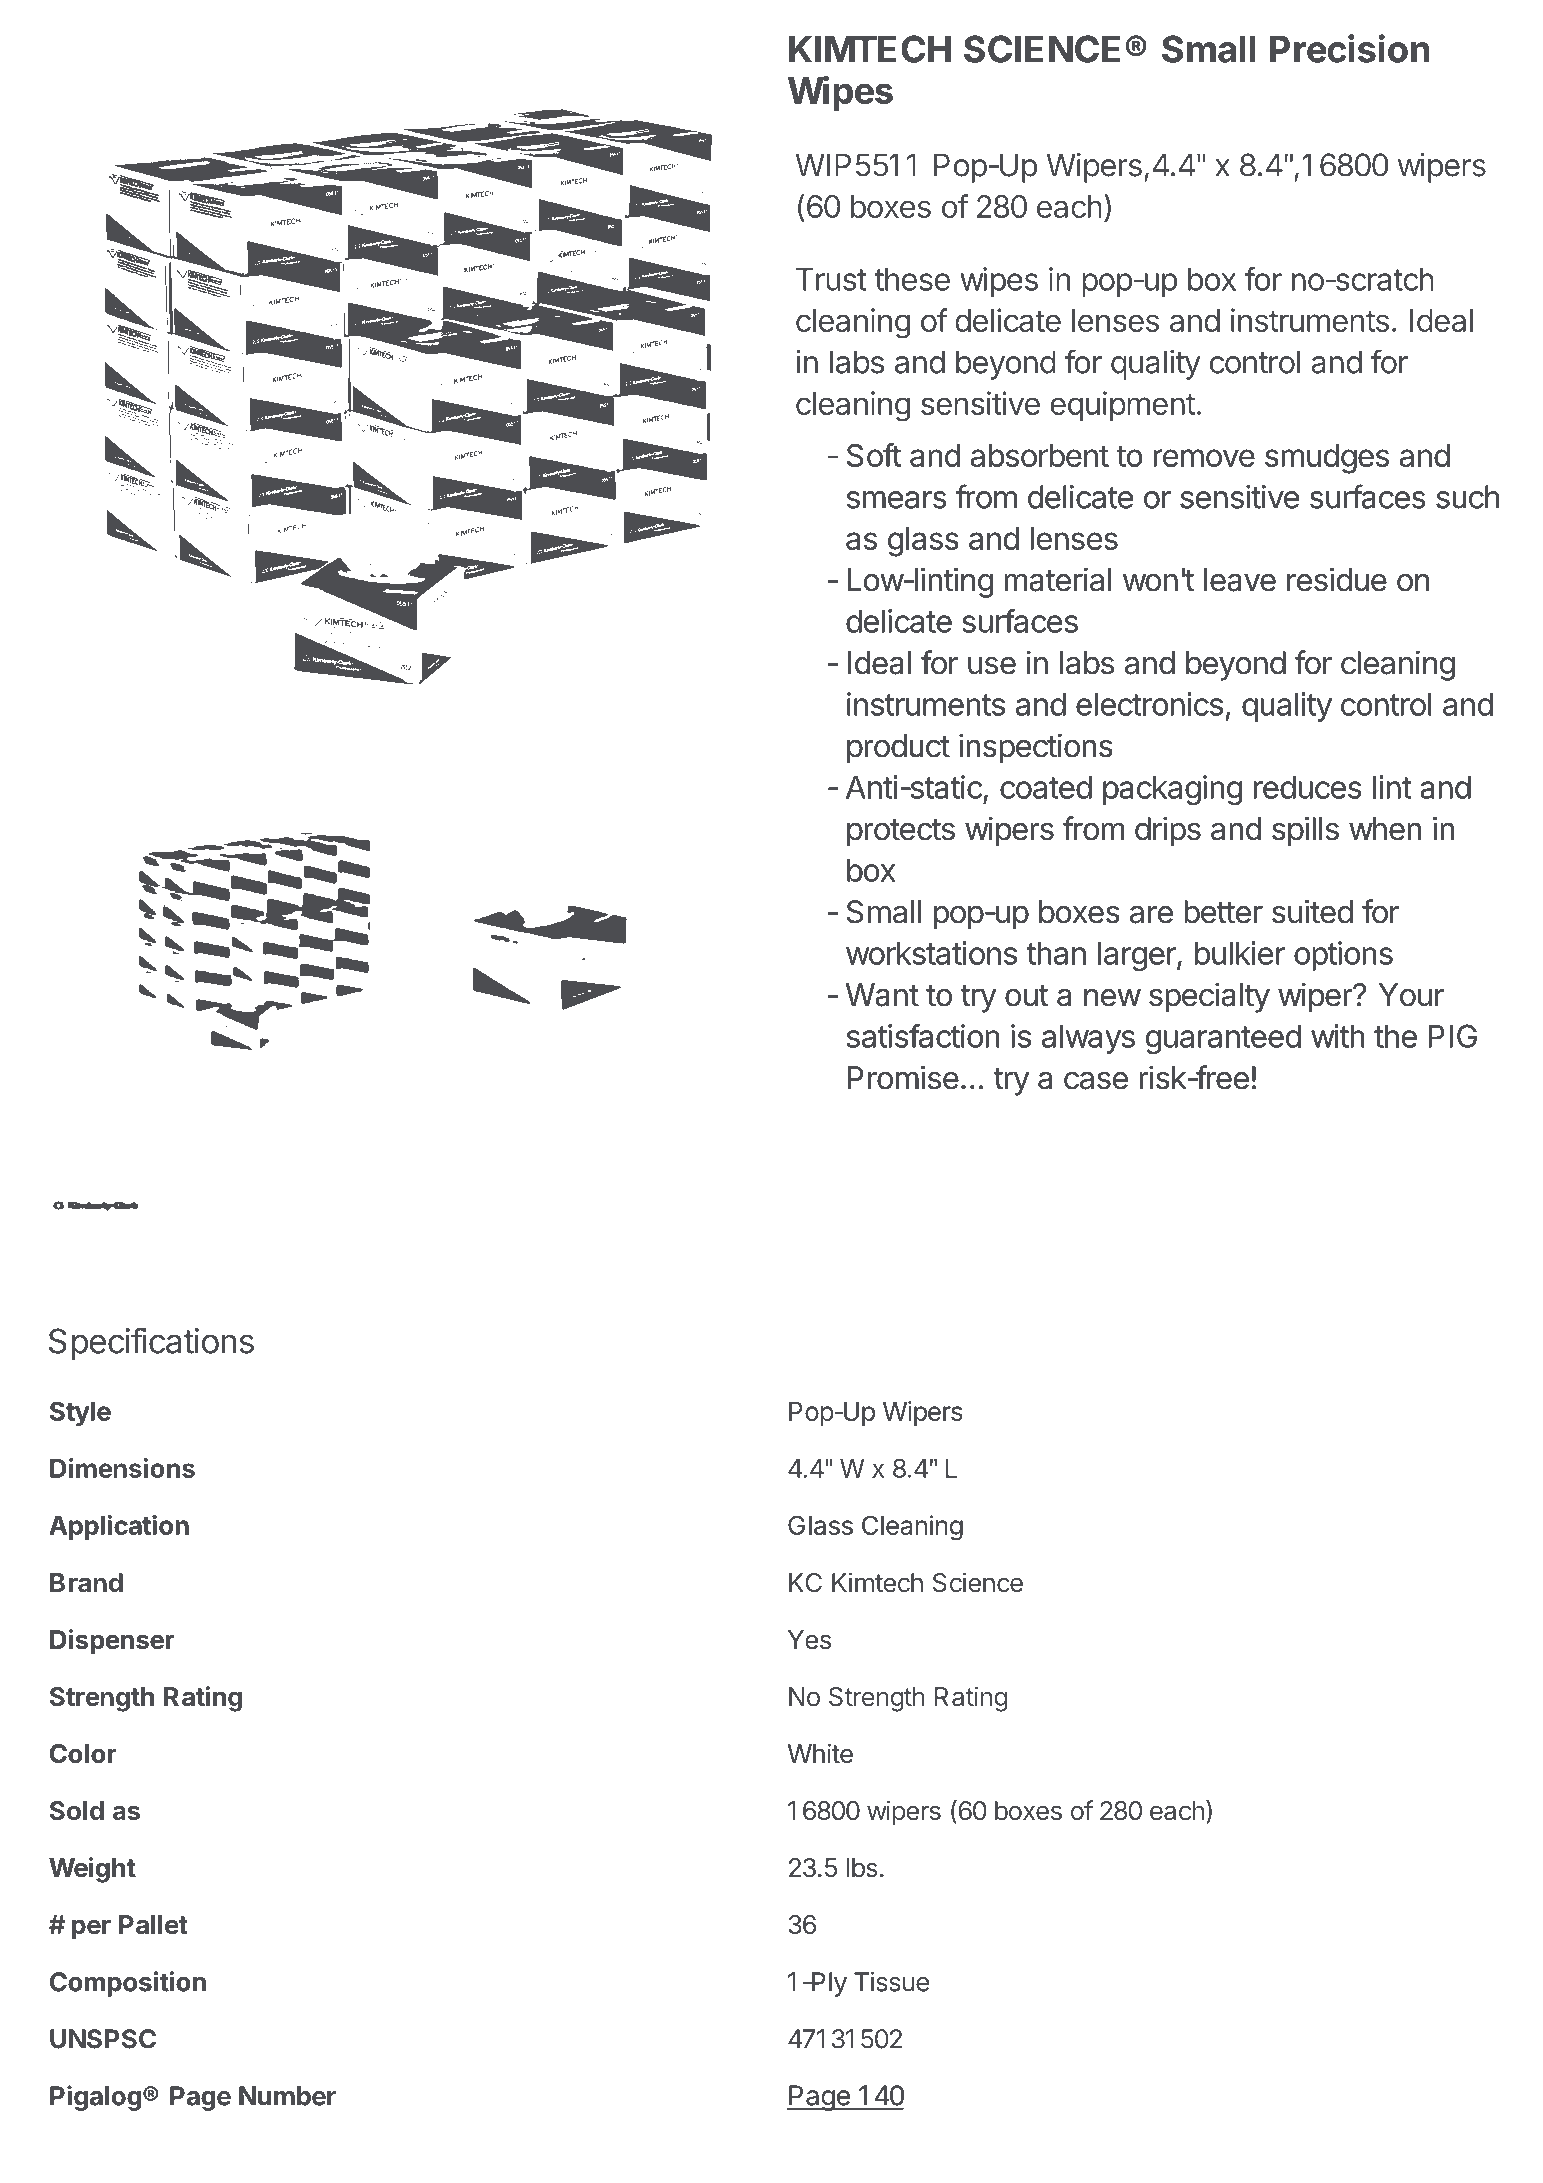  Describe the element at coordinates (903, 1077) in the page. I see `Promise` at that location.
